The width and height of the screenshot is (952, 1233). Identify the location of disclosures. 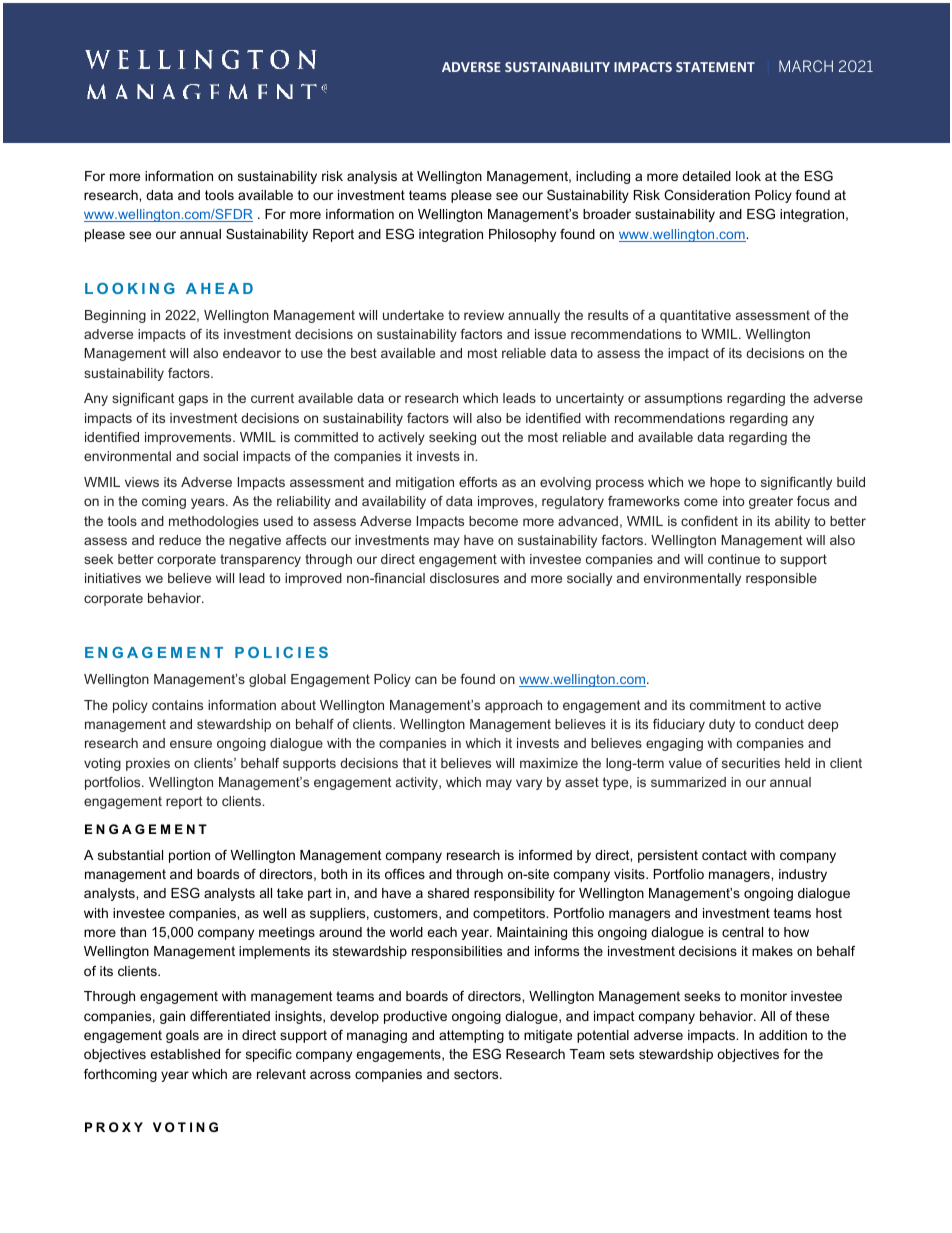
(464, 578).
